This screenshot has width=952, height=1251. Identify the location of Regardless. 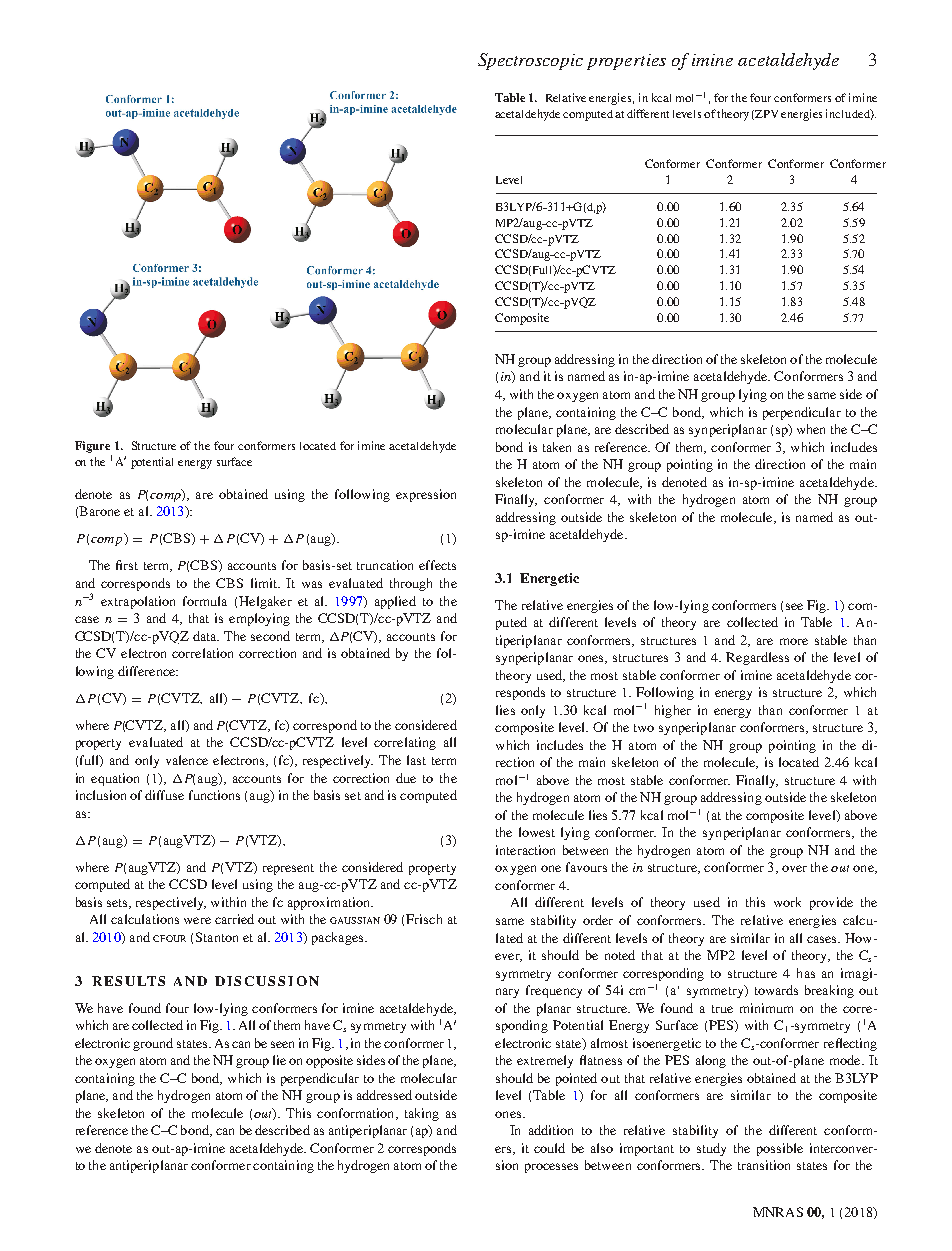
(757, 658).
